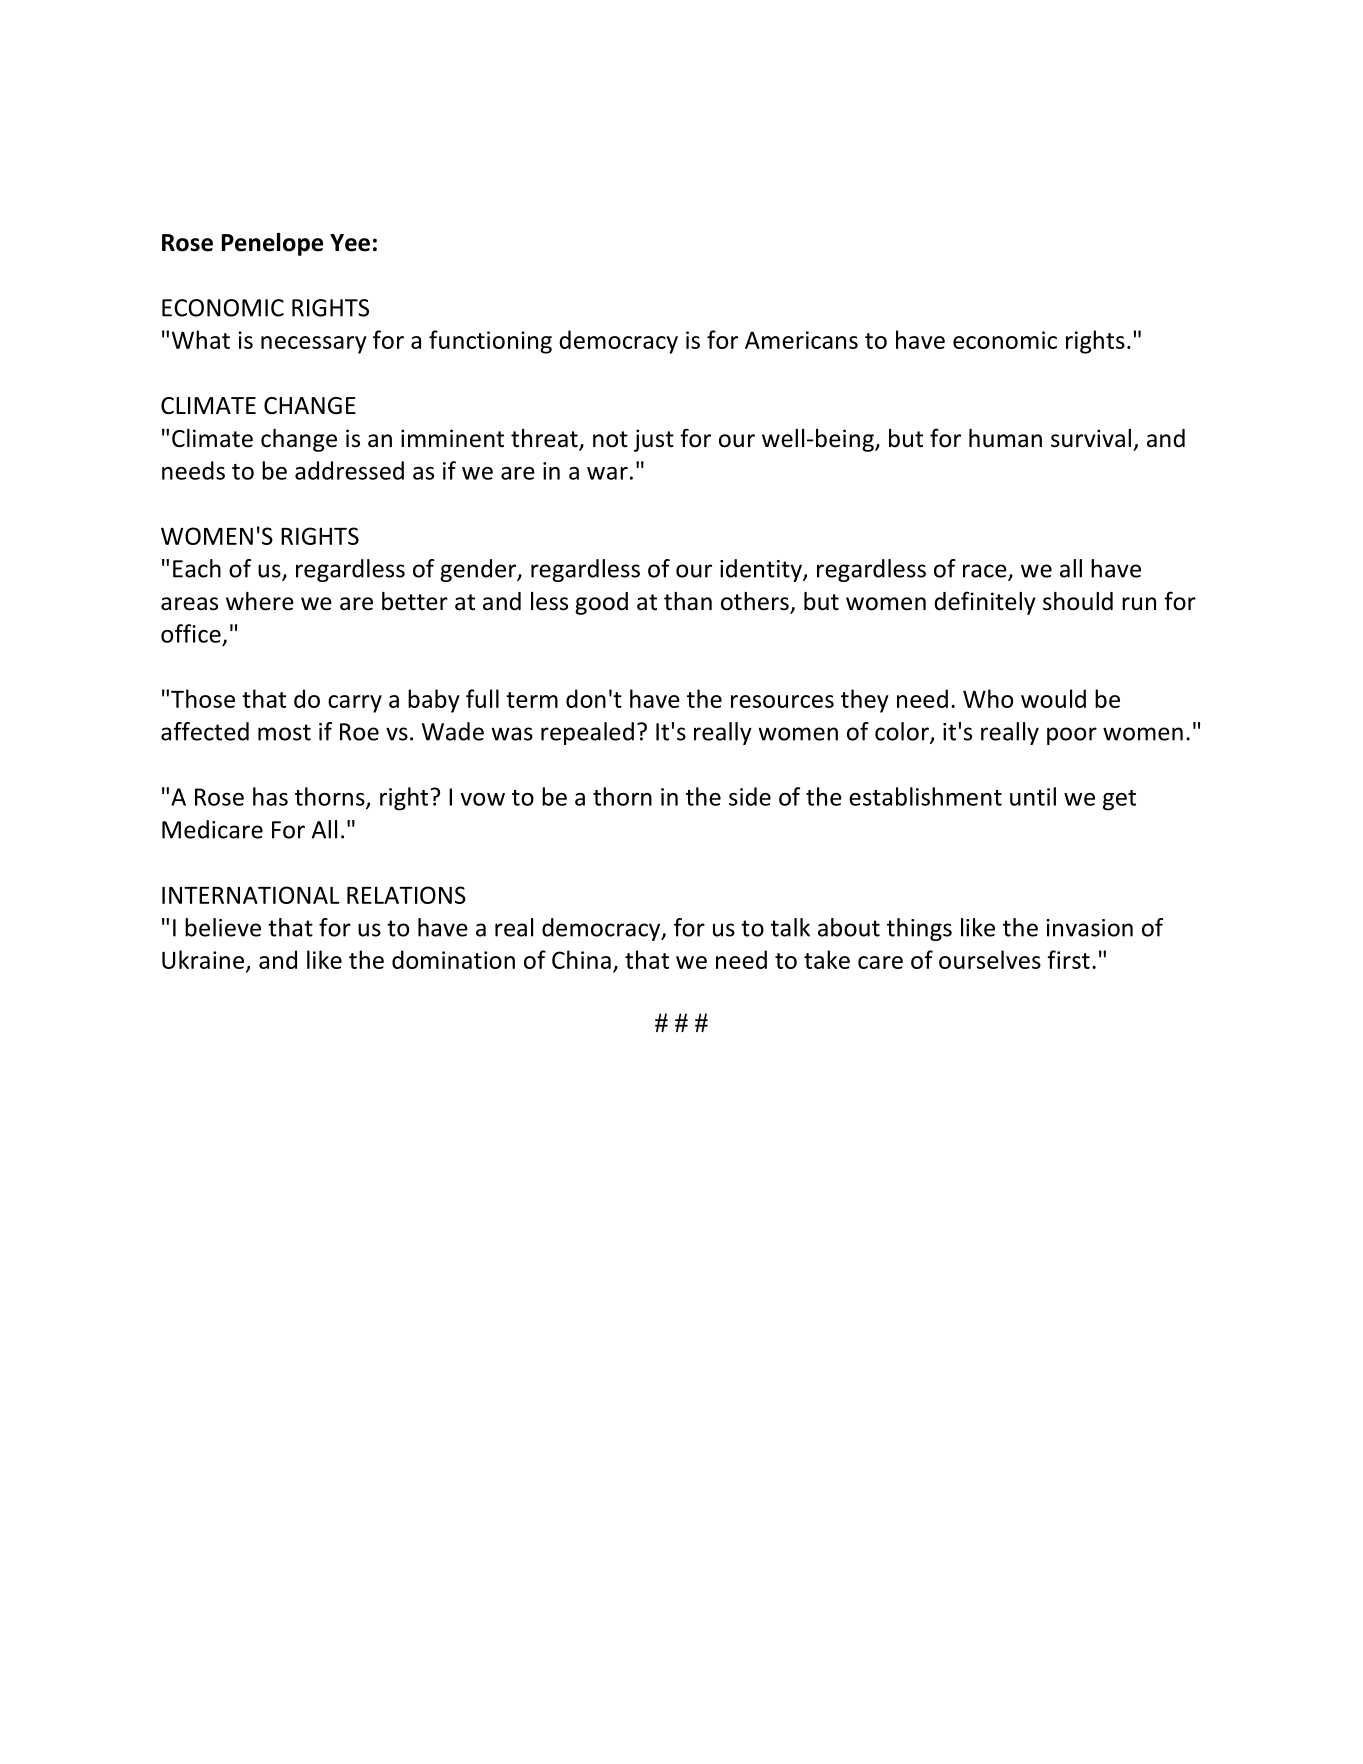 The image size is (1363, 1764). What do you see at coordinates (985, 603) in the screenshot?
I see `definitely` at bounding box center [985, 603].
